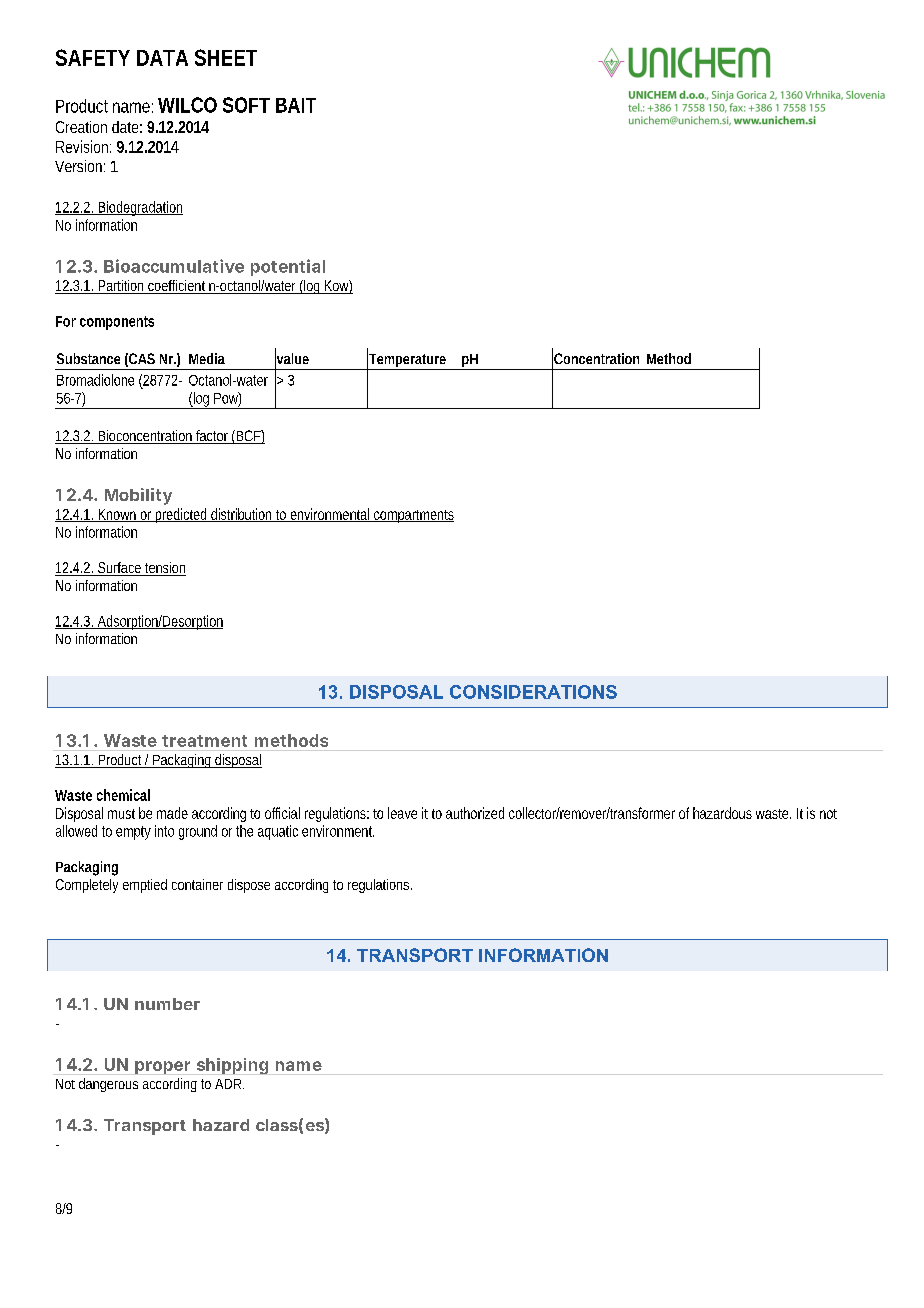 This screenshot has width=924, height=1308. I want to click on shipping, so click(232, 1066).
